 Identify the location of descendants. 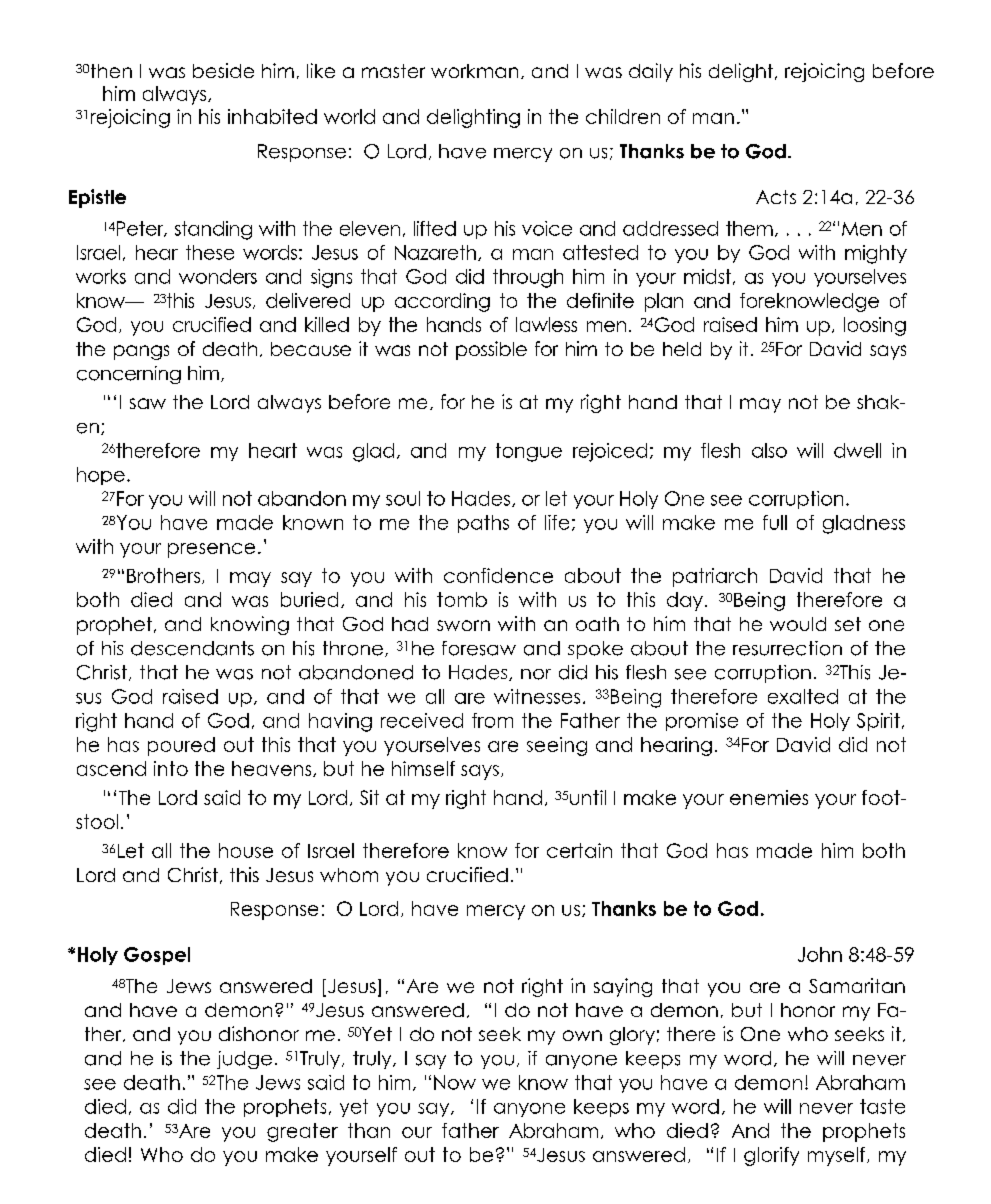
(192, 648).
